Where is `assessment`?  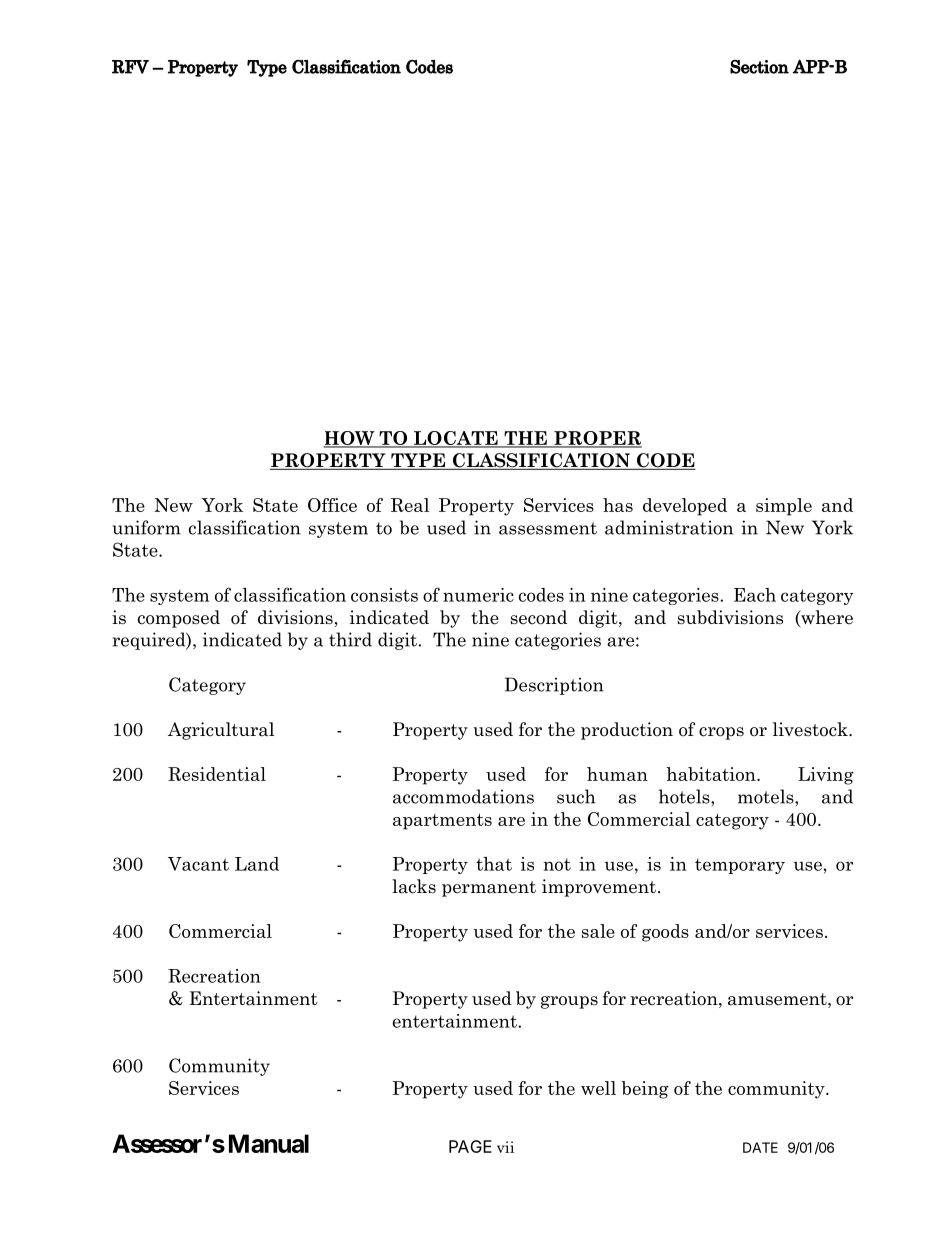
assessment is located at coordinates (548, 528).
